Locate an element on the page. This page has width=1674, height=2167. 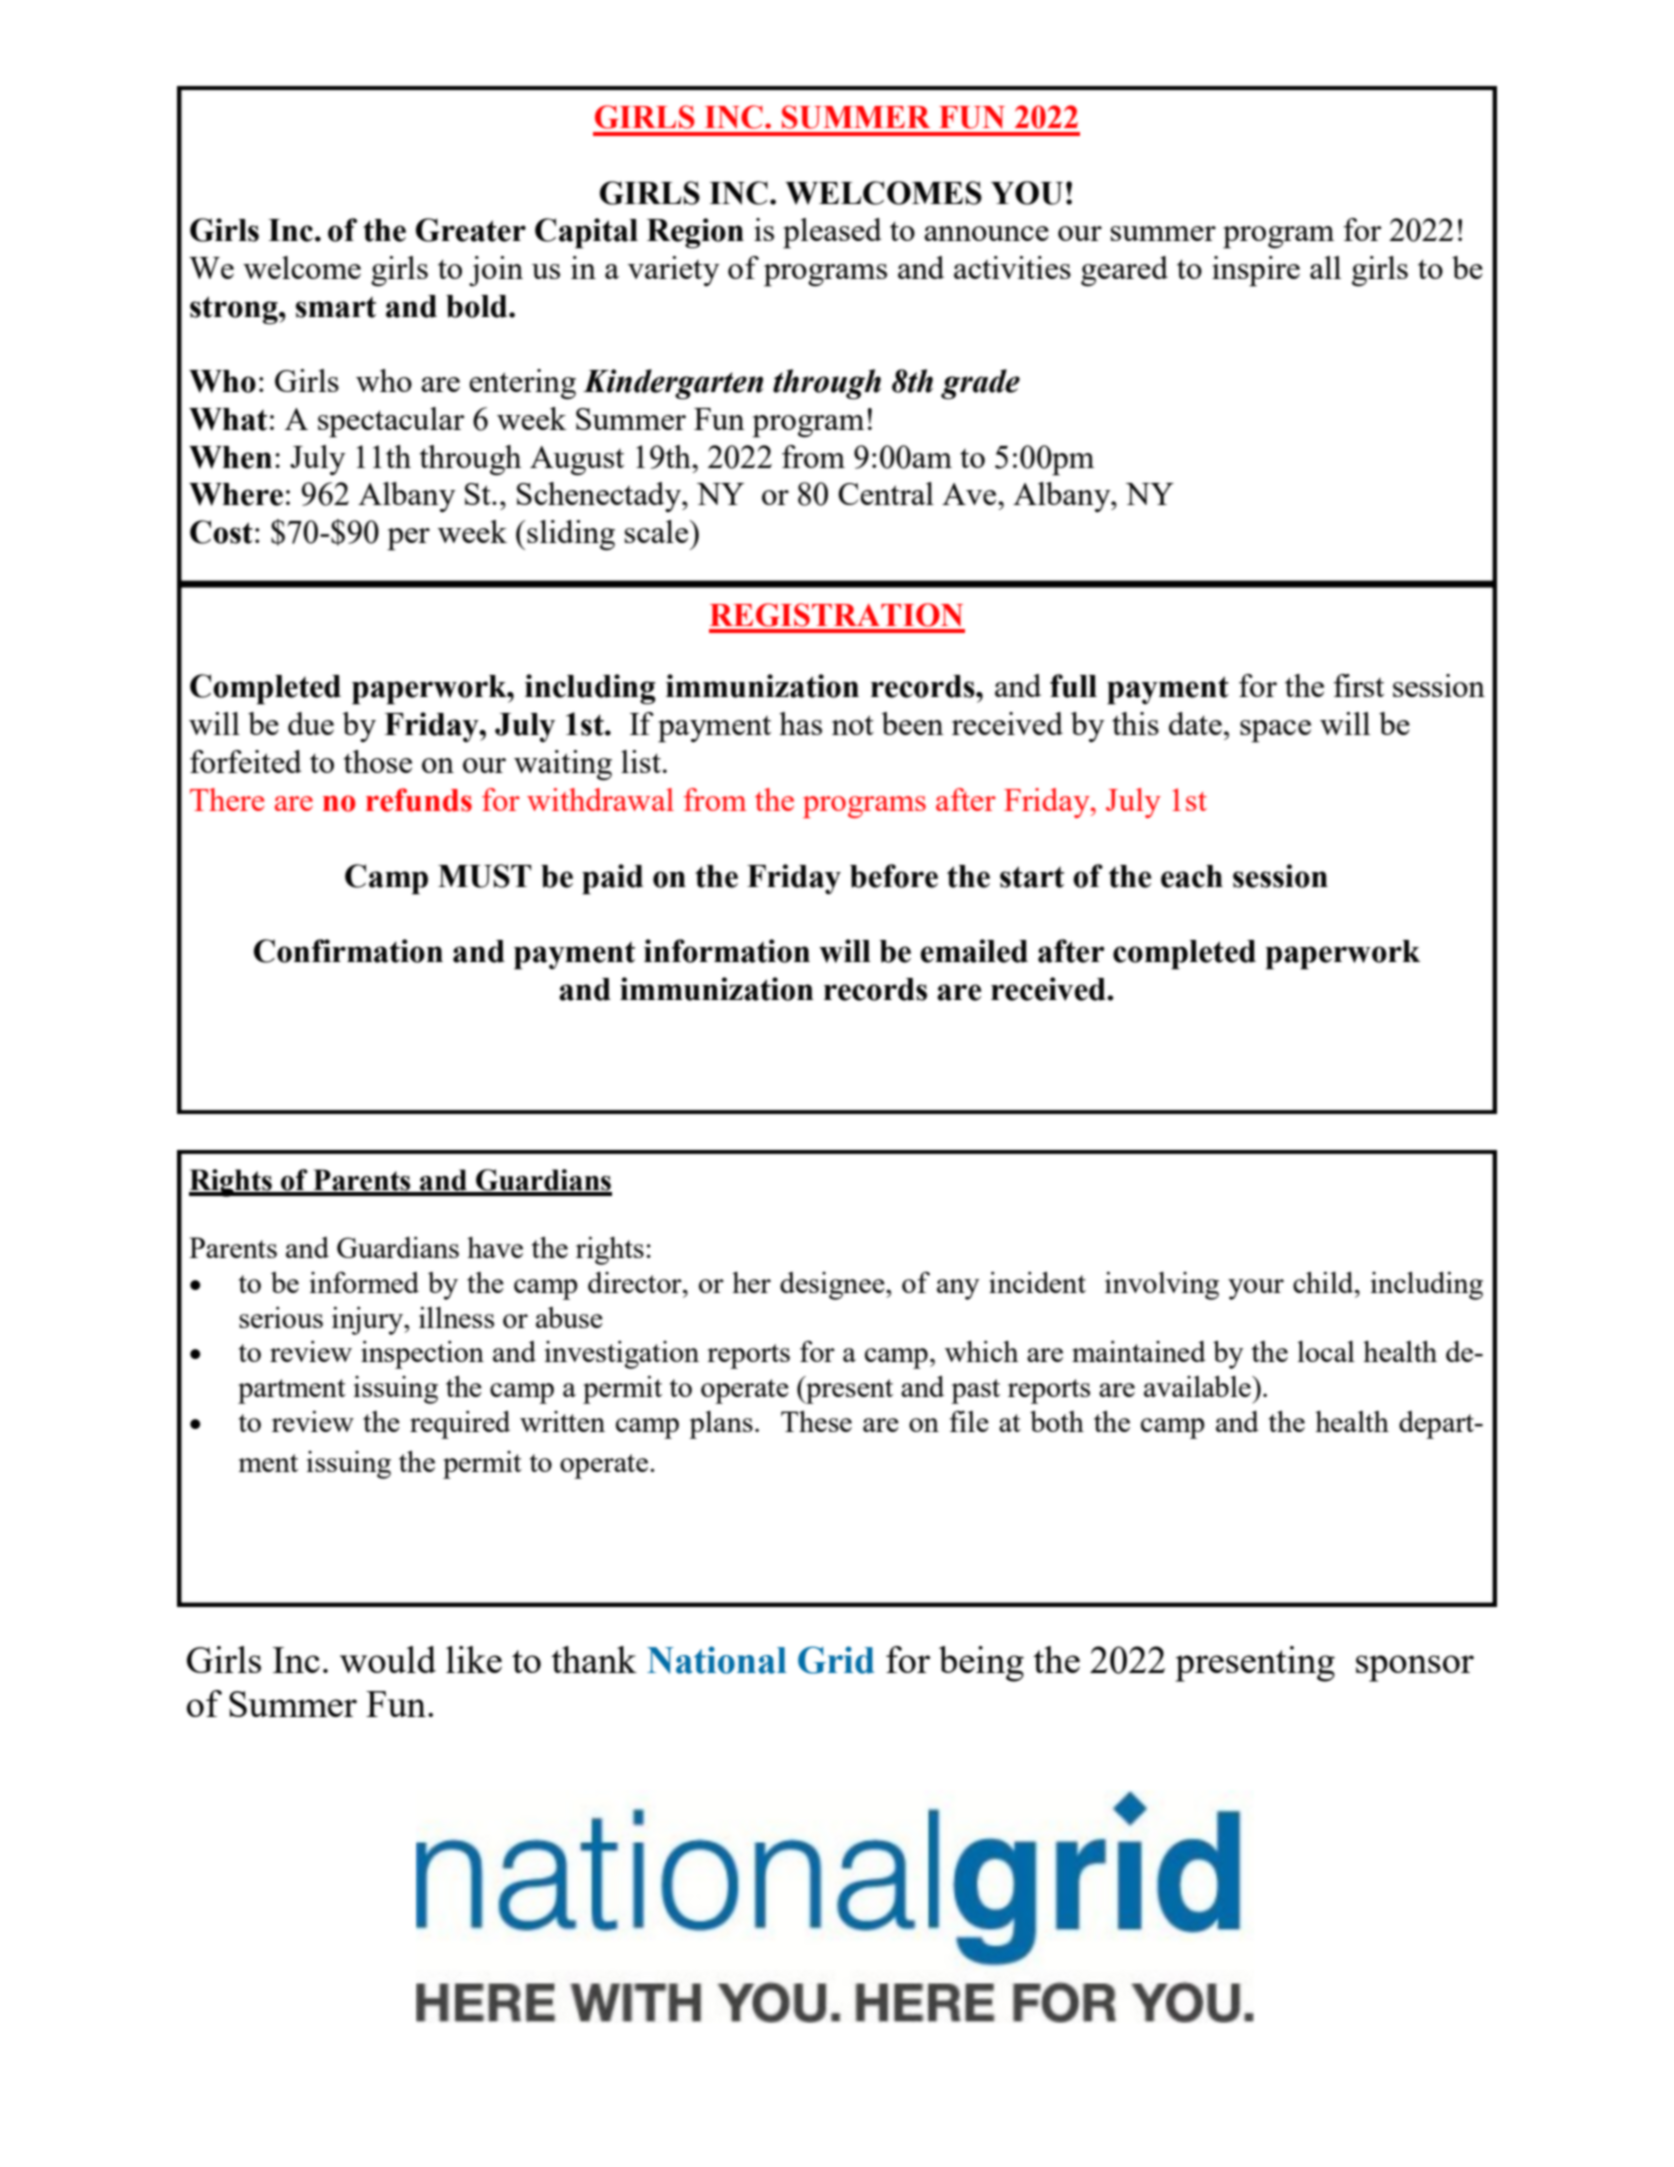
pleased is located at coordinates (832, 233).
